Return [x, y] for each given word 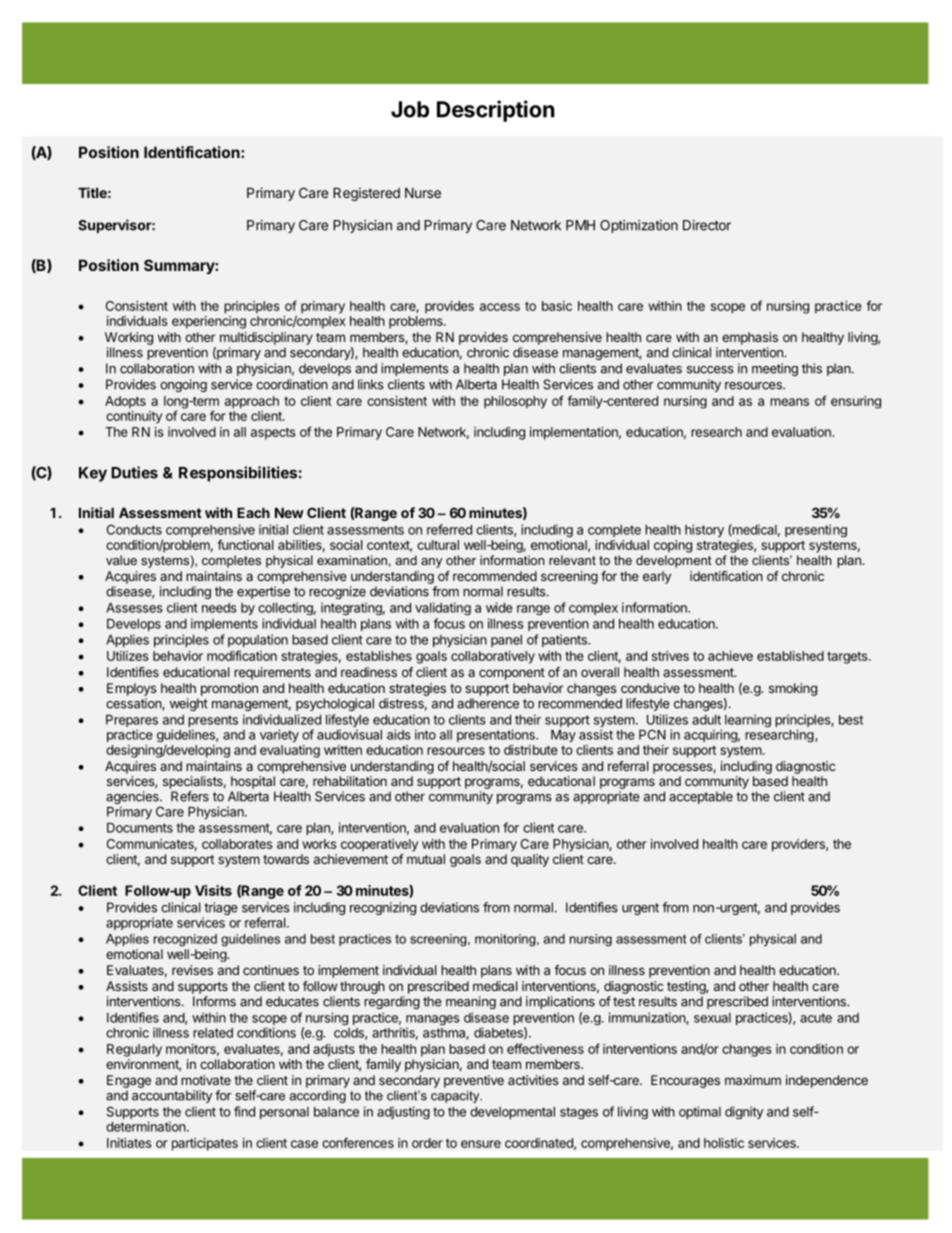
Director [707, 225]
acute [816, 1018]
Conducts [134, 529]
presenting [816, 530]
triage [220, 910]
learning [748, 720]
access [500, 307]
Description [496, 111]
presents [213, 722]
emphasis [750, 338]
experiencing [209, 322]
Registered [366, 194]
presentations [497, 735]
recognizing [383, 908]
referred [449, 529]
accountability [172, 1096]
